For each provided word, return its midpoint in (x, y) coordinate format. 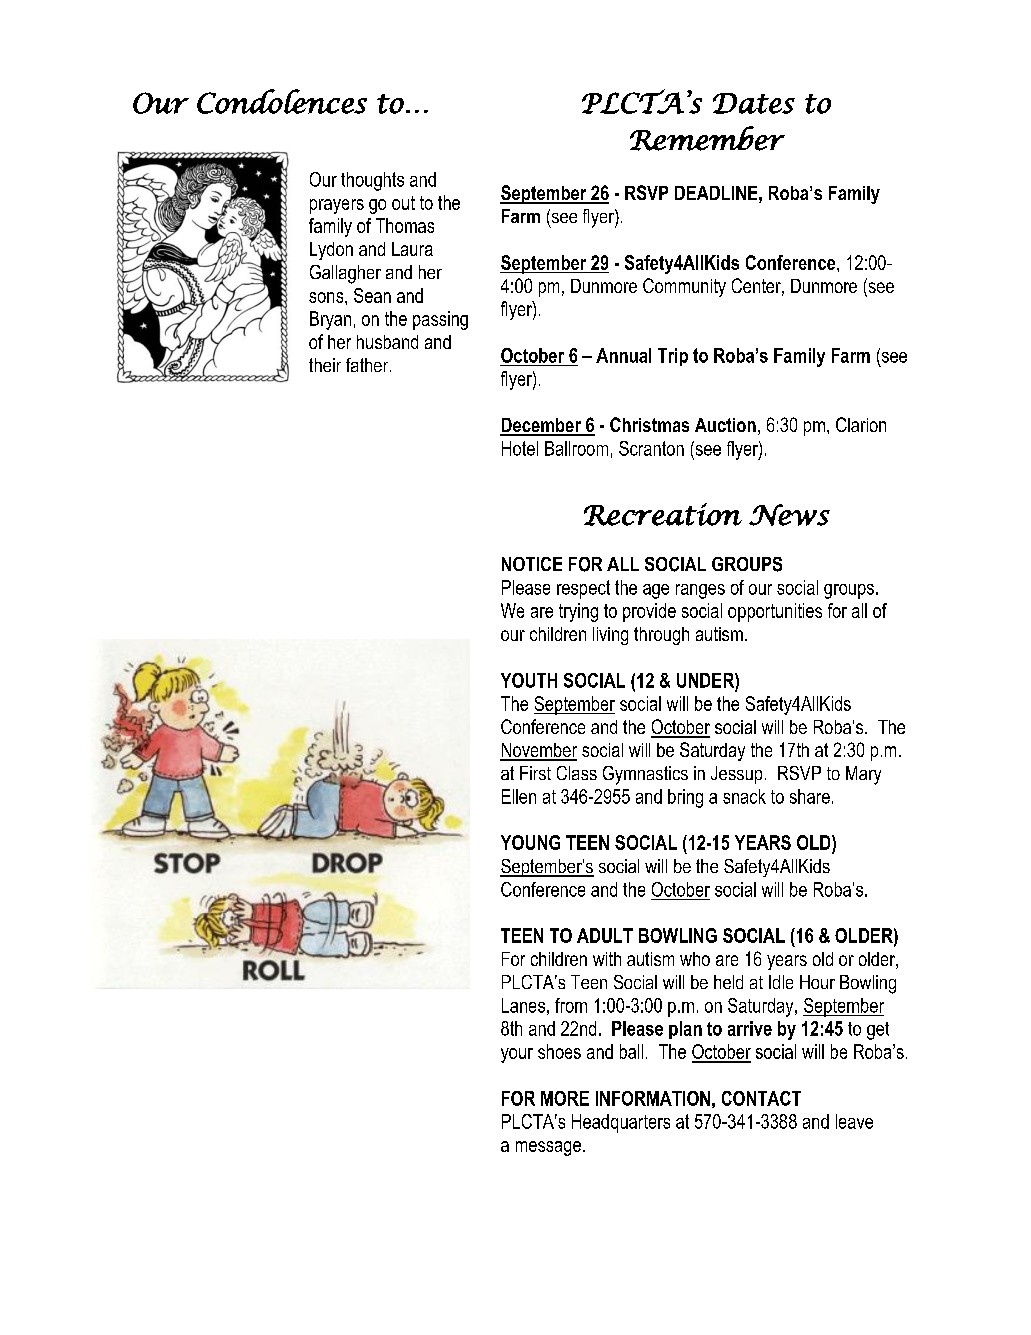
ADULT (605, 935)
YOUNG (530, 842)
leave (854, 1121)
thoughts (372, 181)
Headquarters (621, 1123)
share (810, 796)
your (517, 1055)
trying (578, 612)
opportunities (775, 612)
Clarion (861, 424)
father (368, 365)
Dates (754, 103)
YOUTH (529, 680)
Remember (707, 138)
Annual (623, 355)
